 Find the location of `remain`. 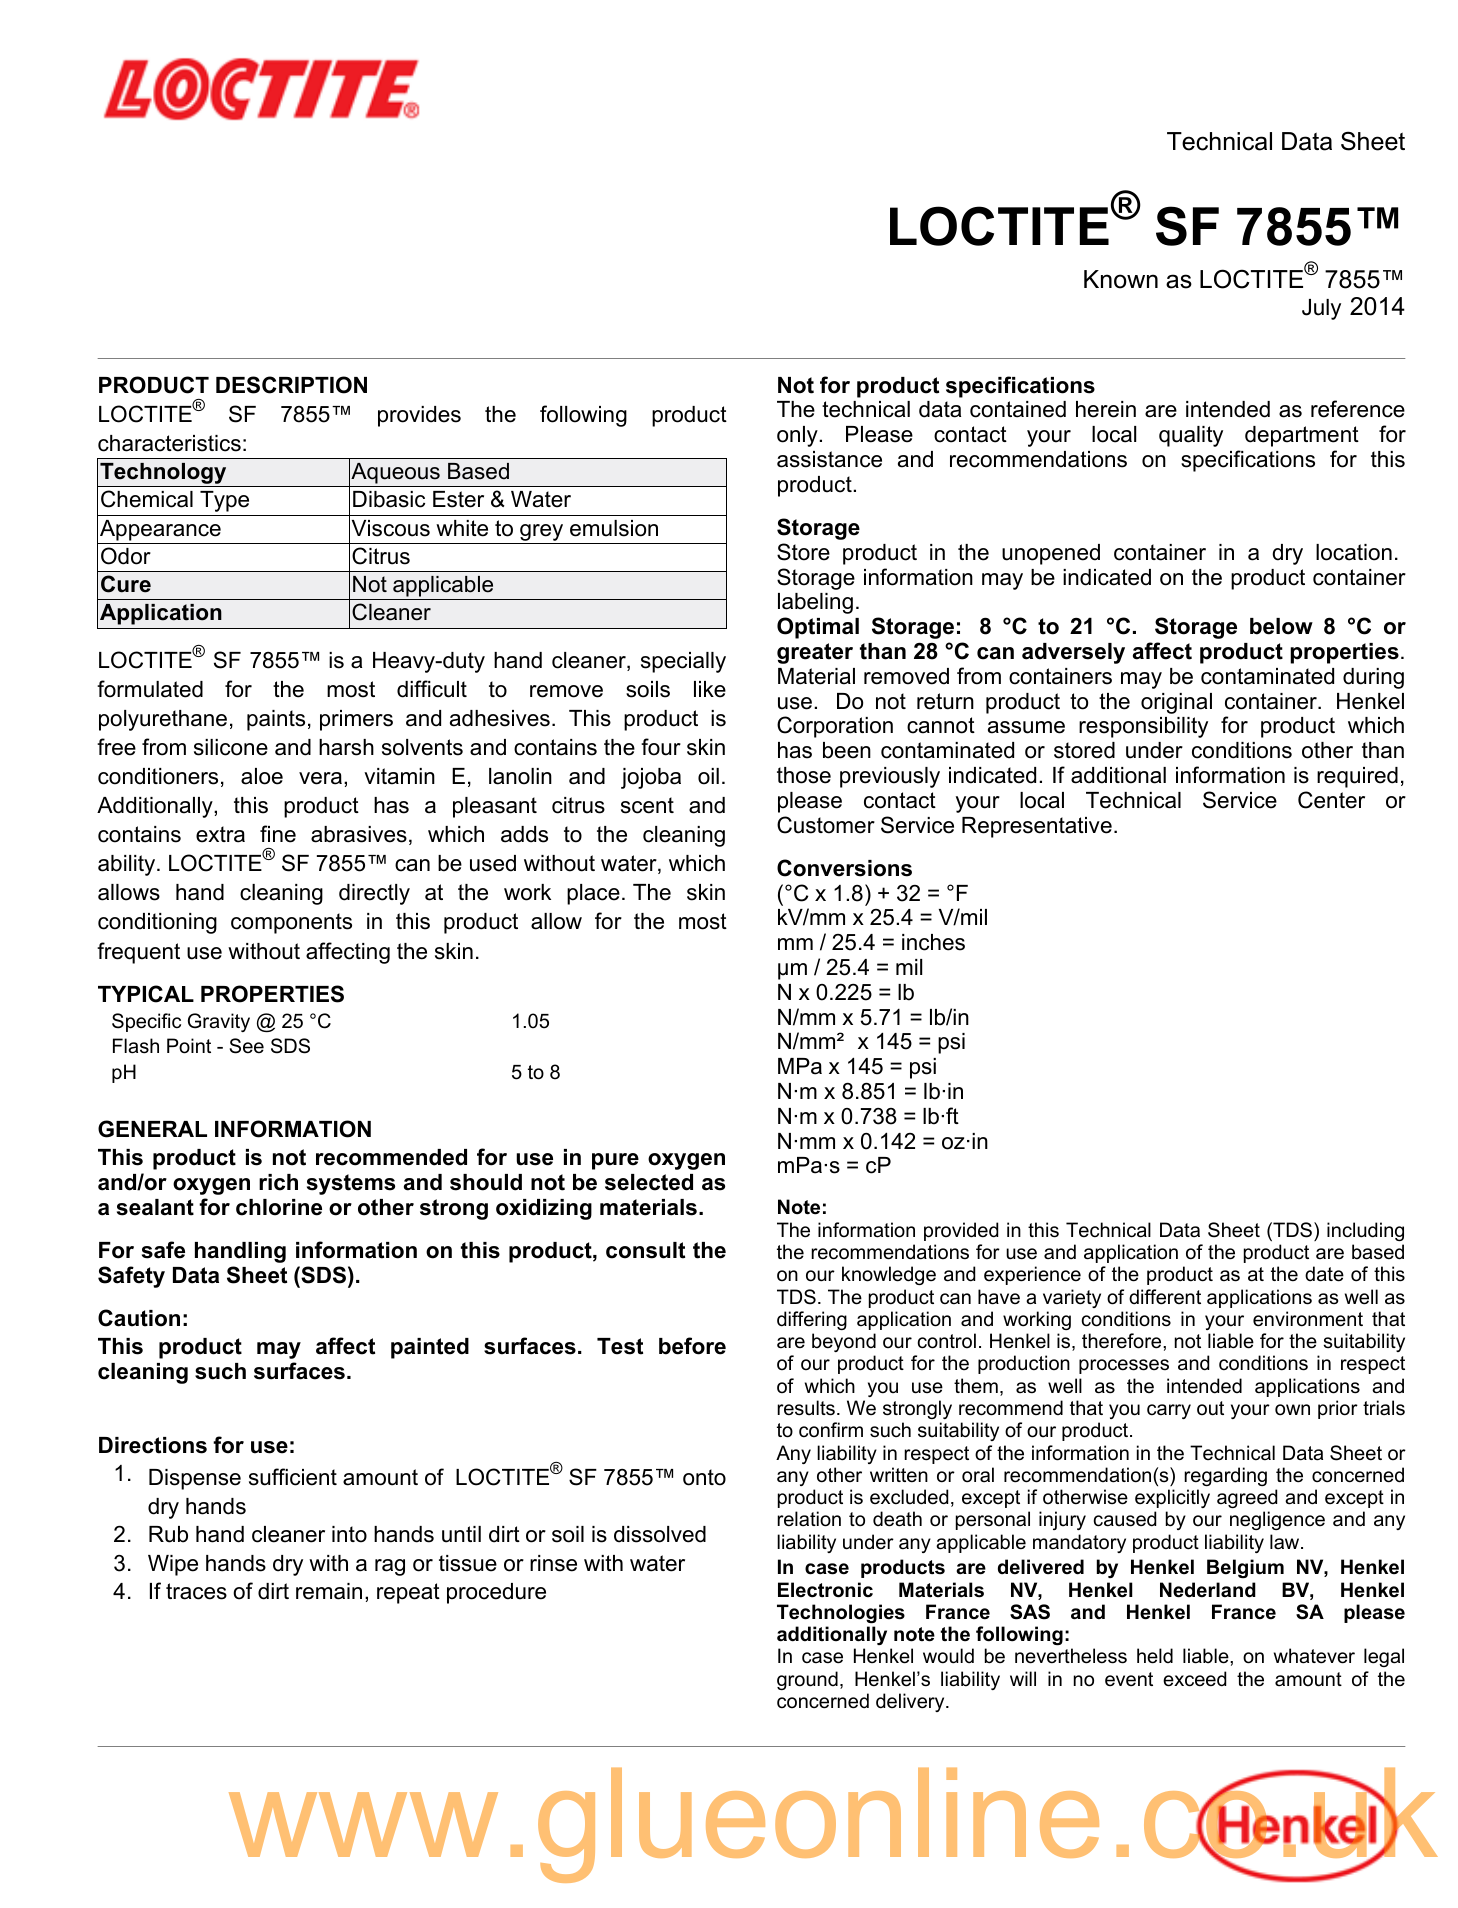

remain is located at coordinates (329, 1591).
